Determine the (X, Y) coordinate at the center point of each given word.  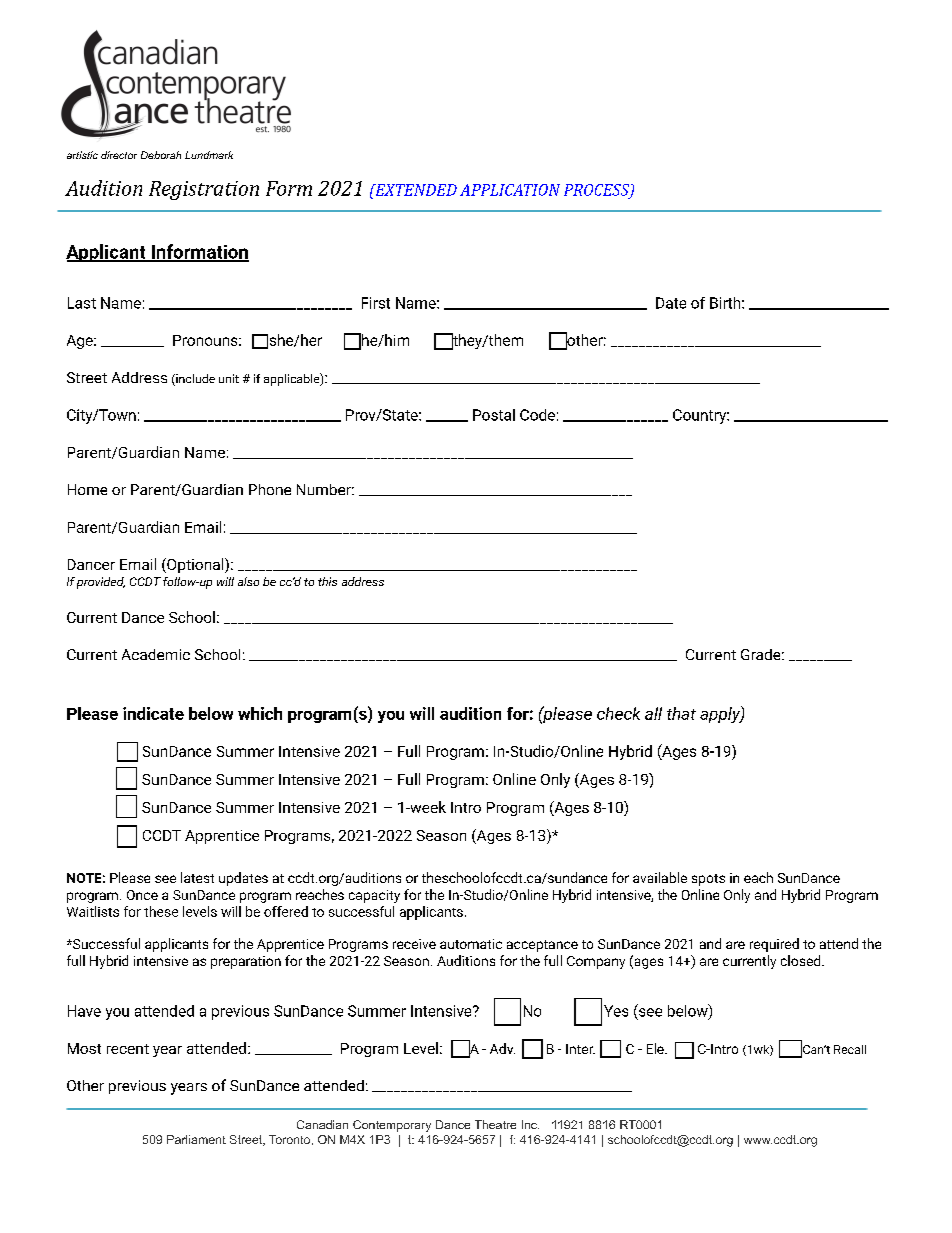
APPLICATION (510, 190)
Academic (156, 654)
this (327, 581)
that (681, 713)
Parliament (196, 1139)
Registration (204, 190)
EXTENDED (415, 190)
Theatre (495, 1124)
